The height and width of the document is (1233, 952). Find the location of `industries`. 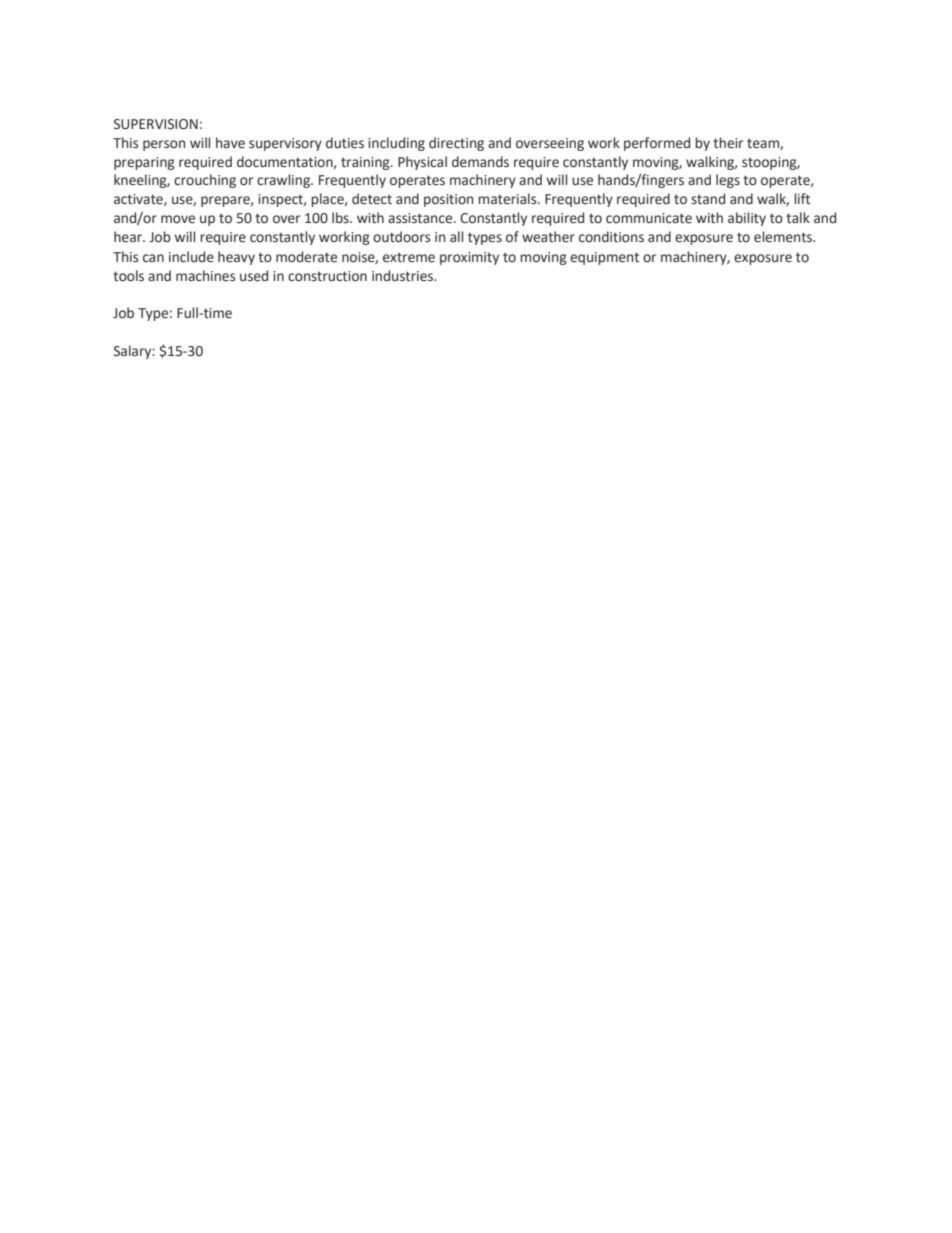

industries is located at coordinates (403, 276).
